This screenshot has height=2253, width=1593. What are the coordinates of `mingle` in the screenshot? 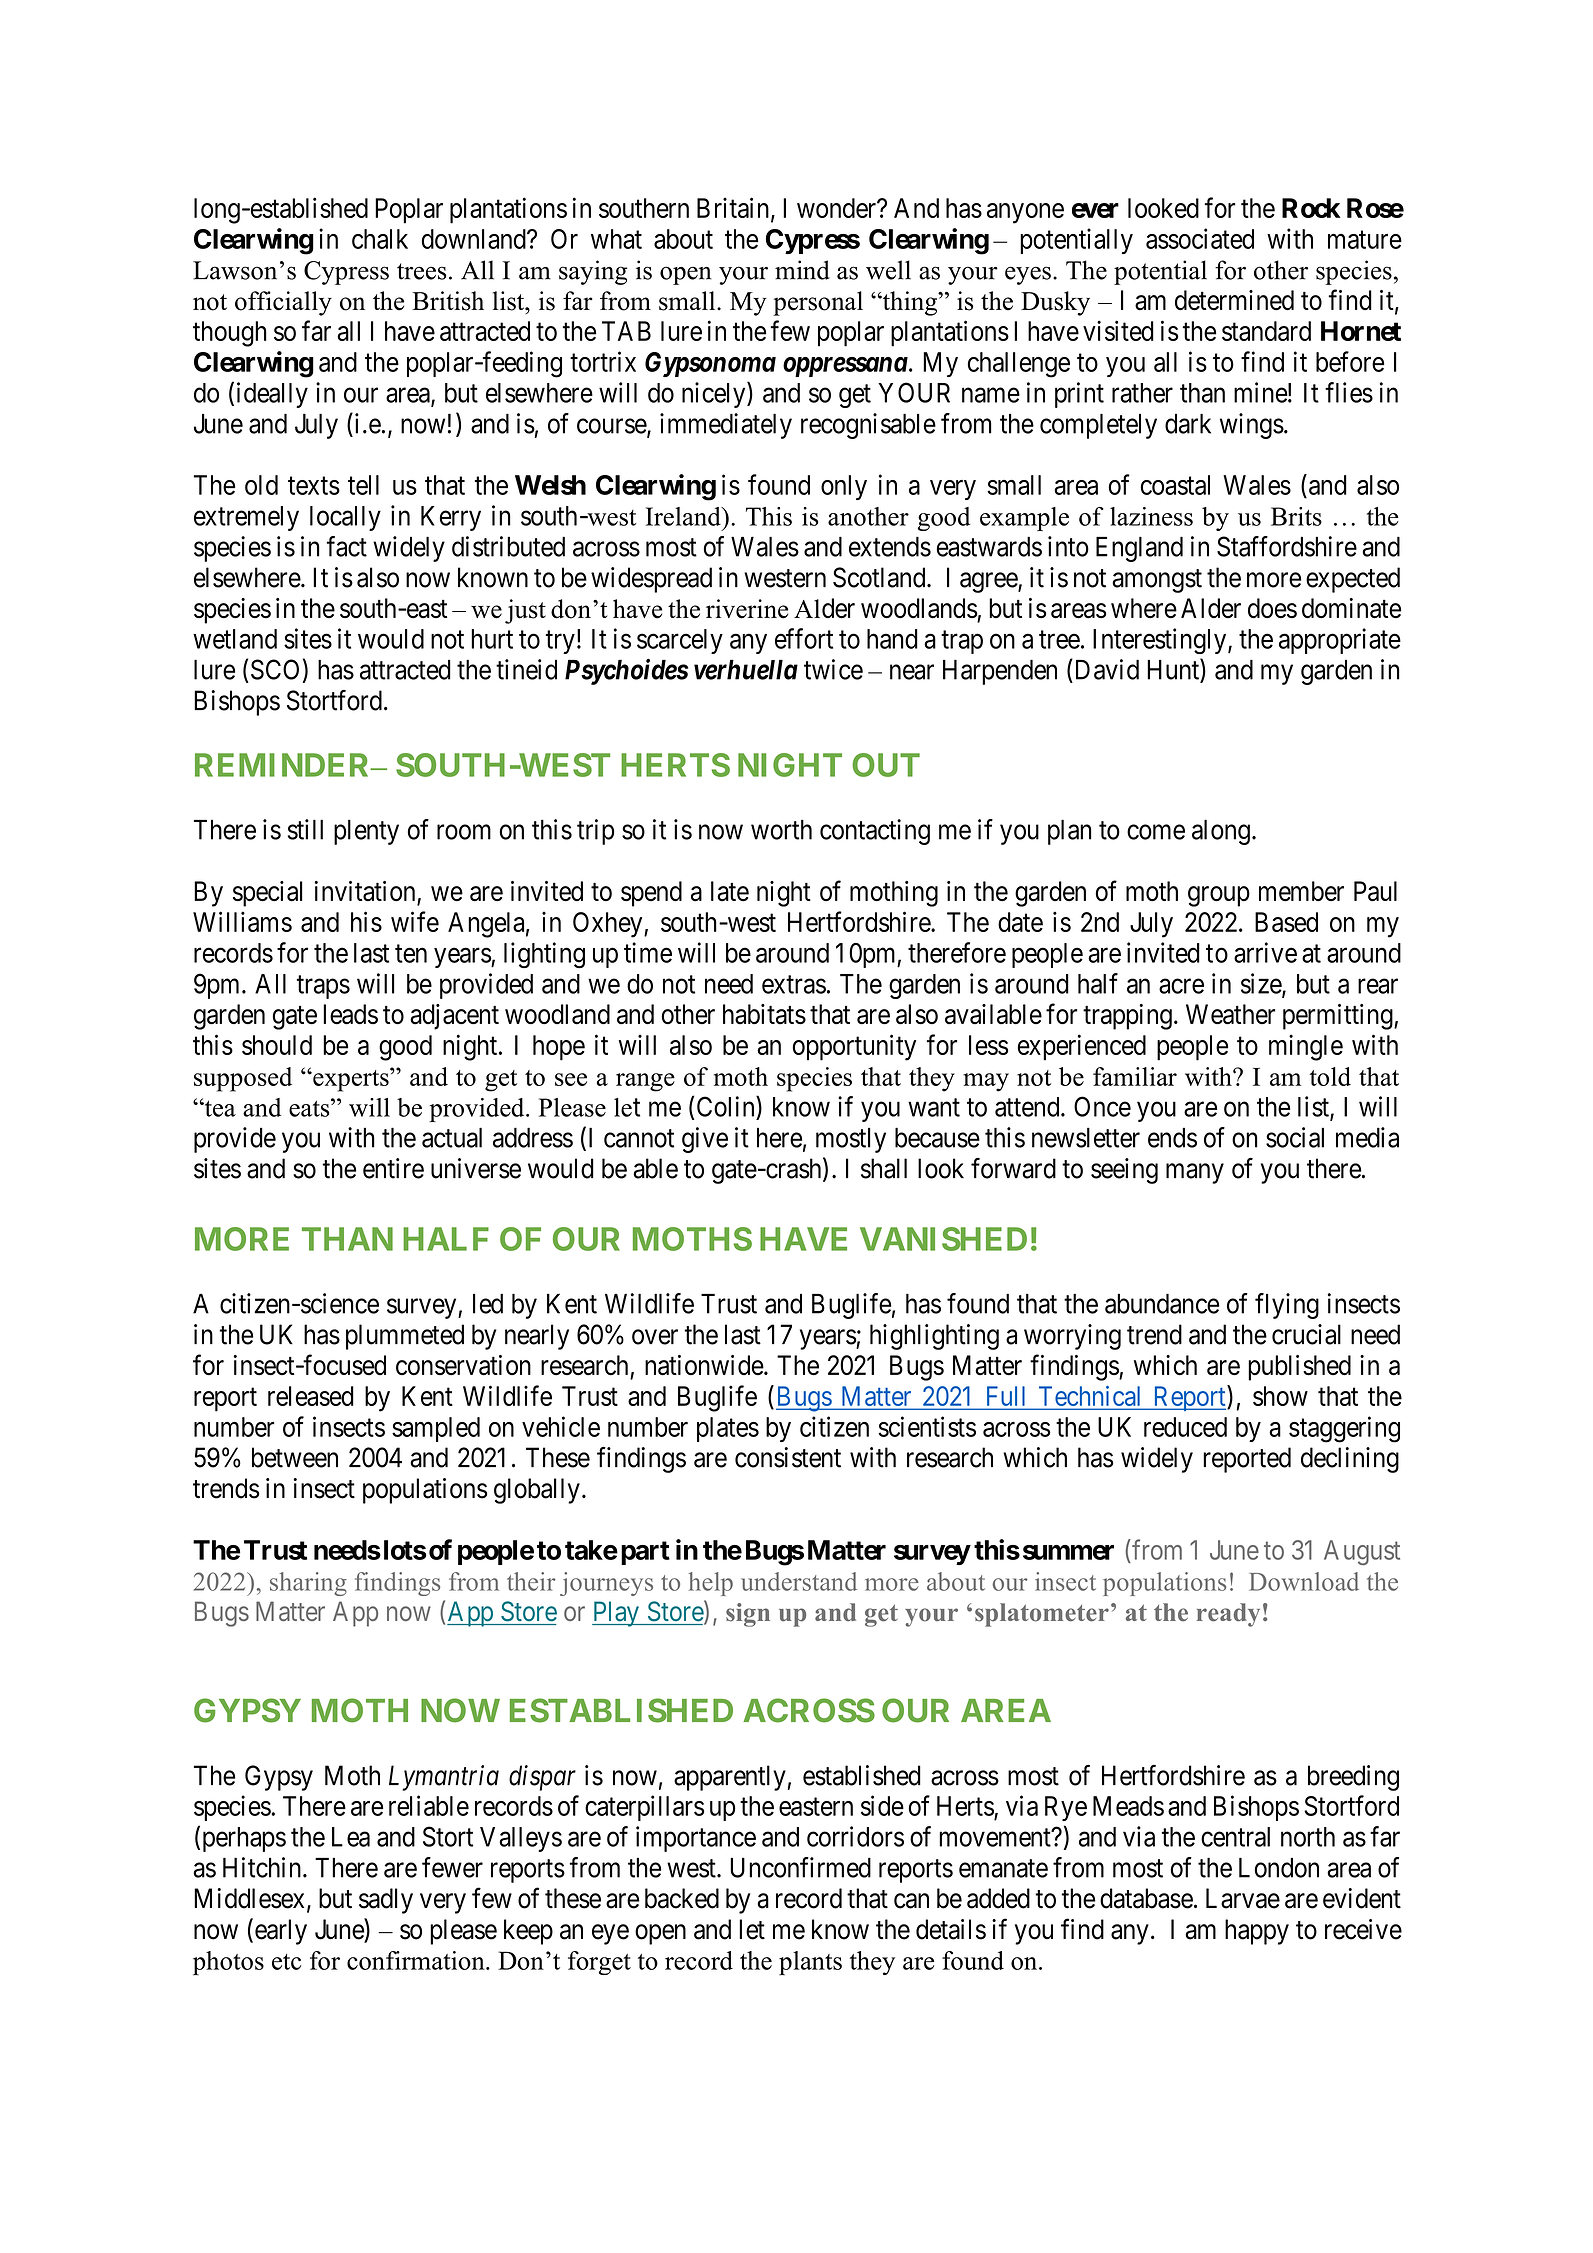 It's located at (1306, 1047).
